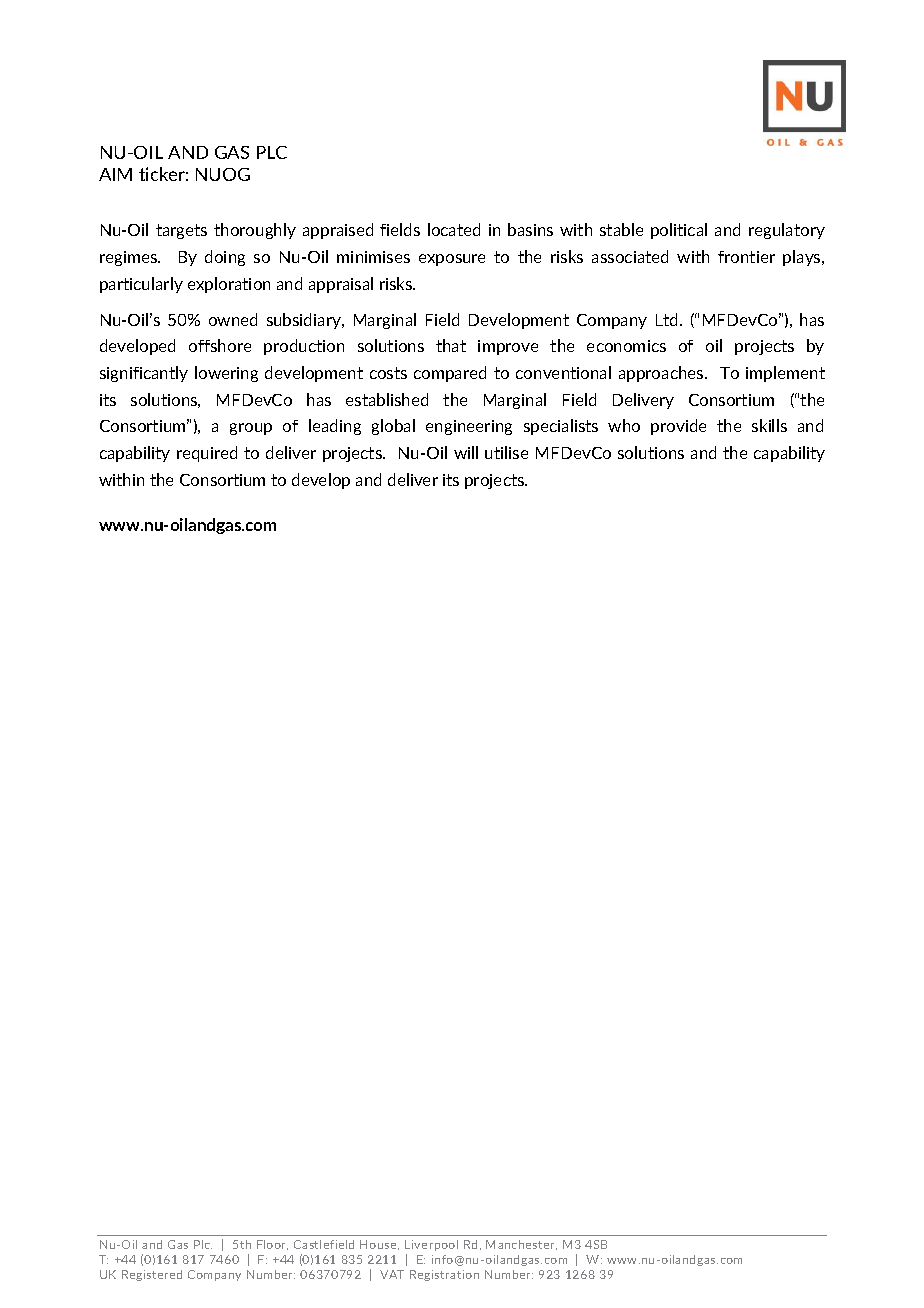  I want to click on political, so click(679, 231).
